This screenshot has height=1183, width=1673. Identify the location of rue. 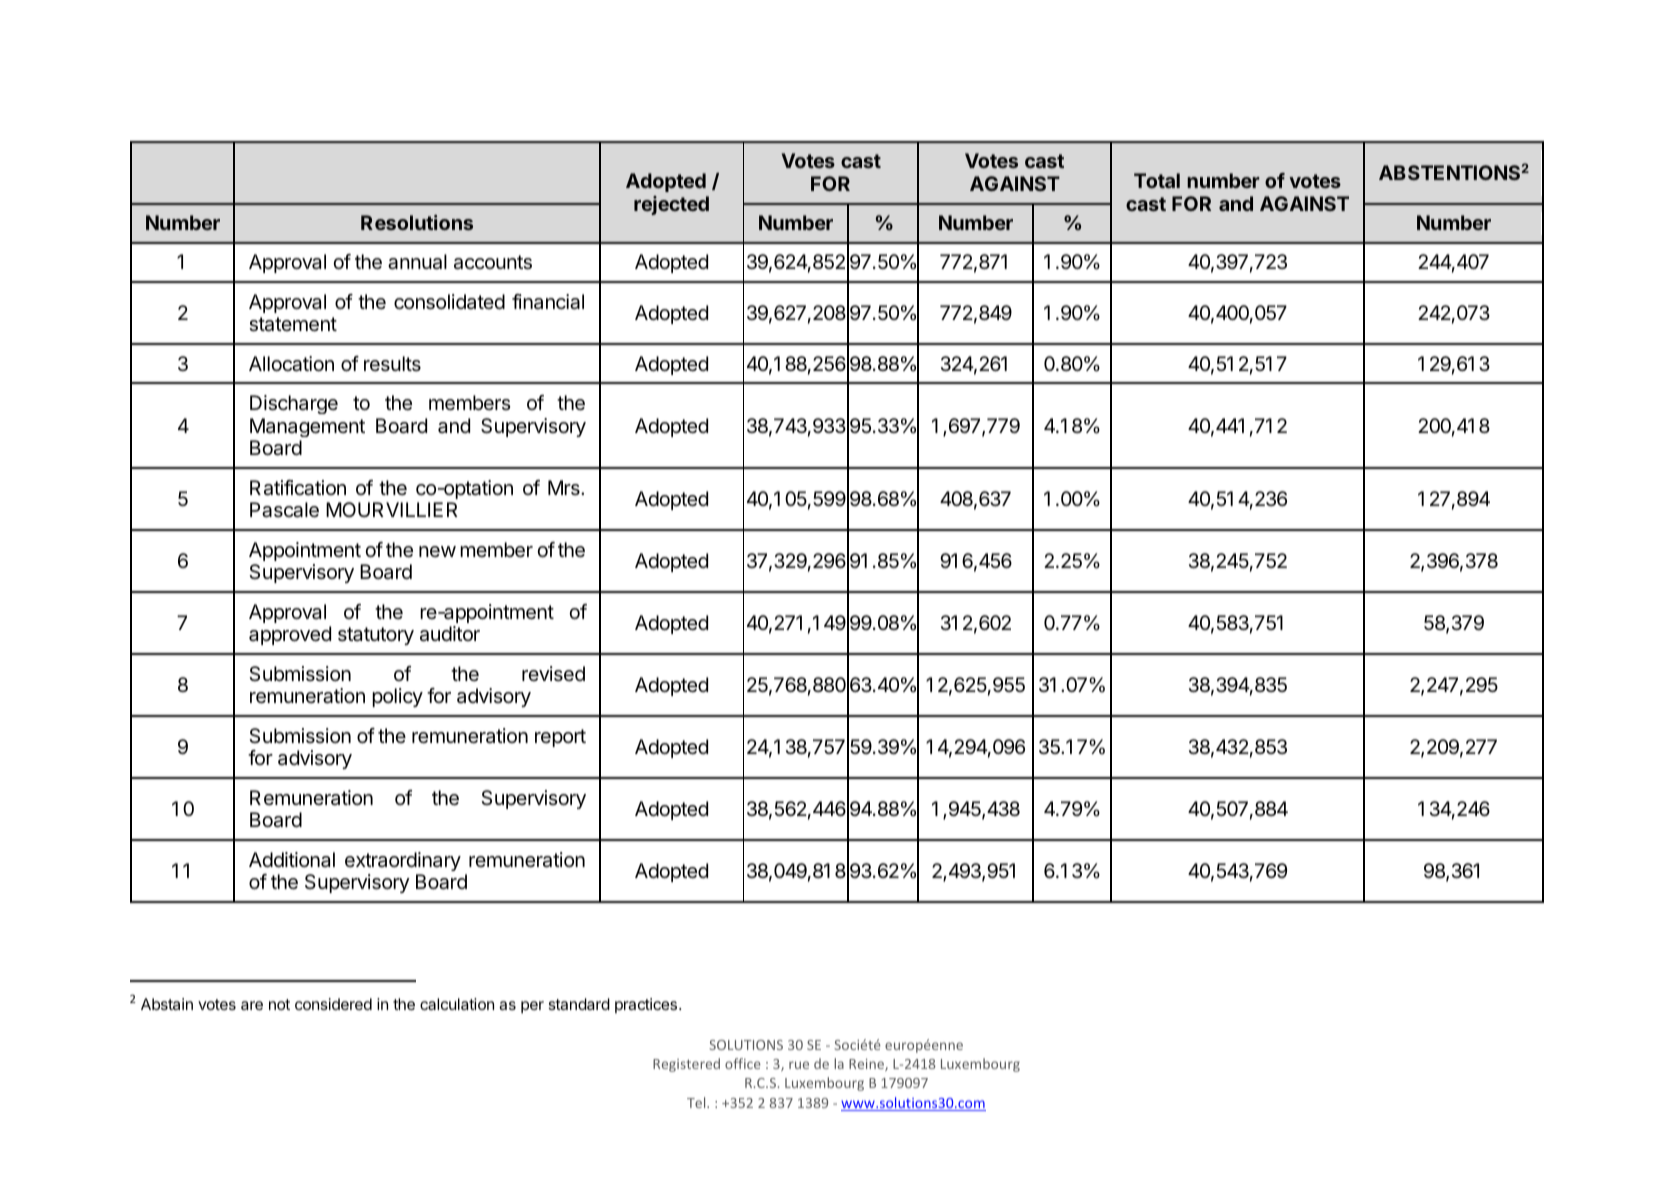
(799, 1065).
